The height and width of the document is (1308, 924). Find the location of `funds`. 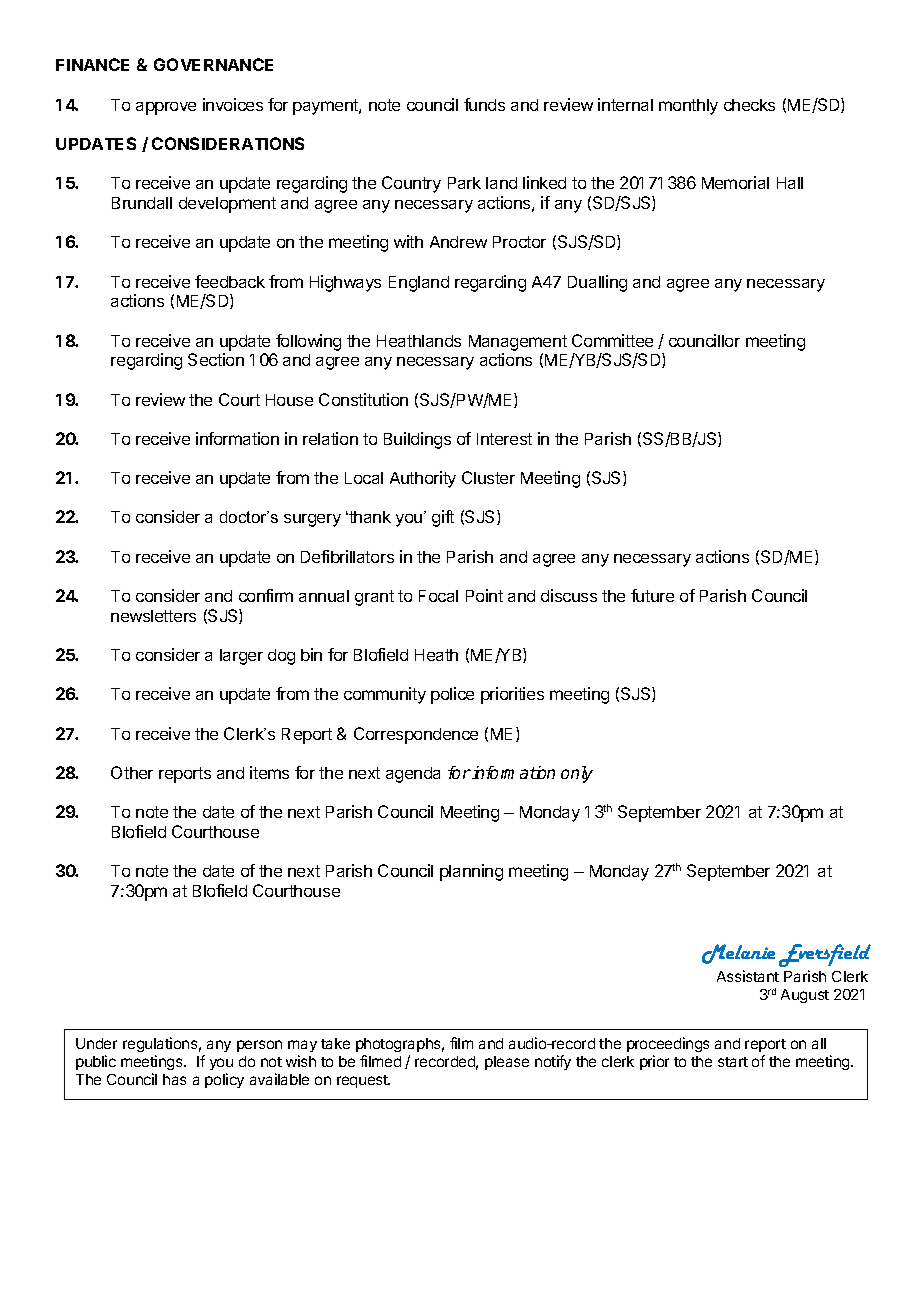

funds is located at coordinates (484, 104).
